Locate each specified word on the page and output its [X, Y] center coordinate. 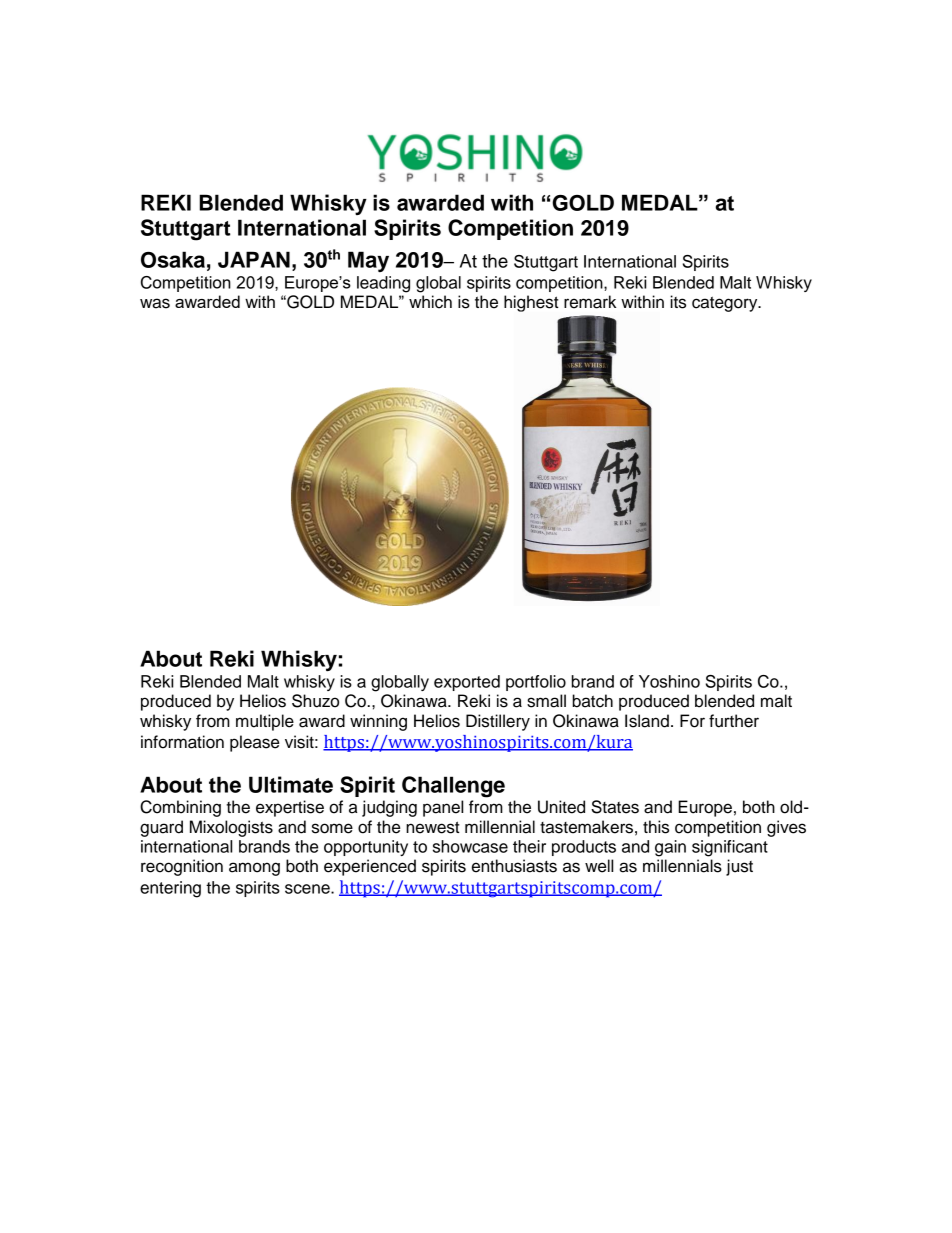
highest [531, 303]
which [430, 302]
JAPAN [254, 259]
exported [467, 683]
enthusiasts [514, 866]
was [155, 303]
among [254, 869]
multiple [265, 722]
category [726, 304]
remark [590, 302]
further [734, 721]
